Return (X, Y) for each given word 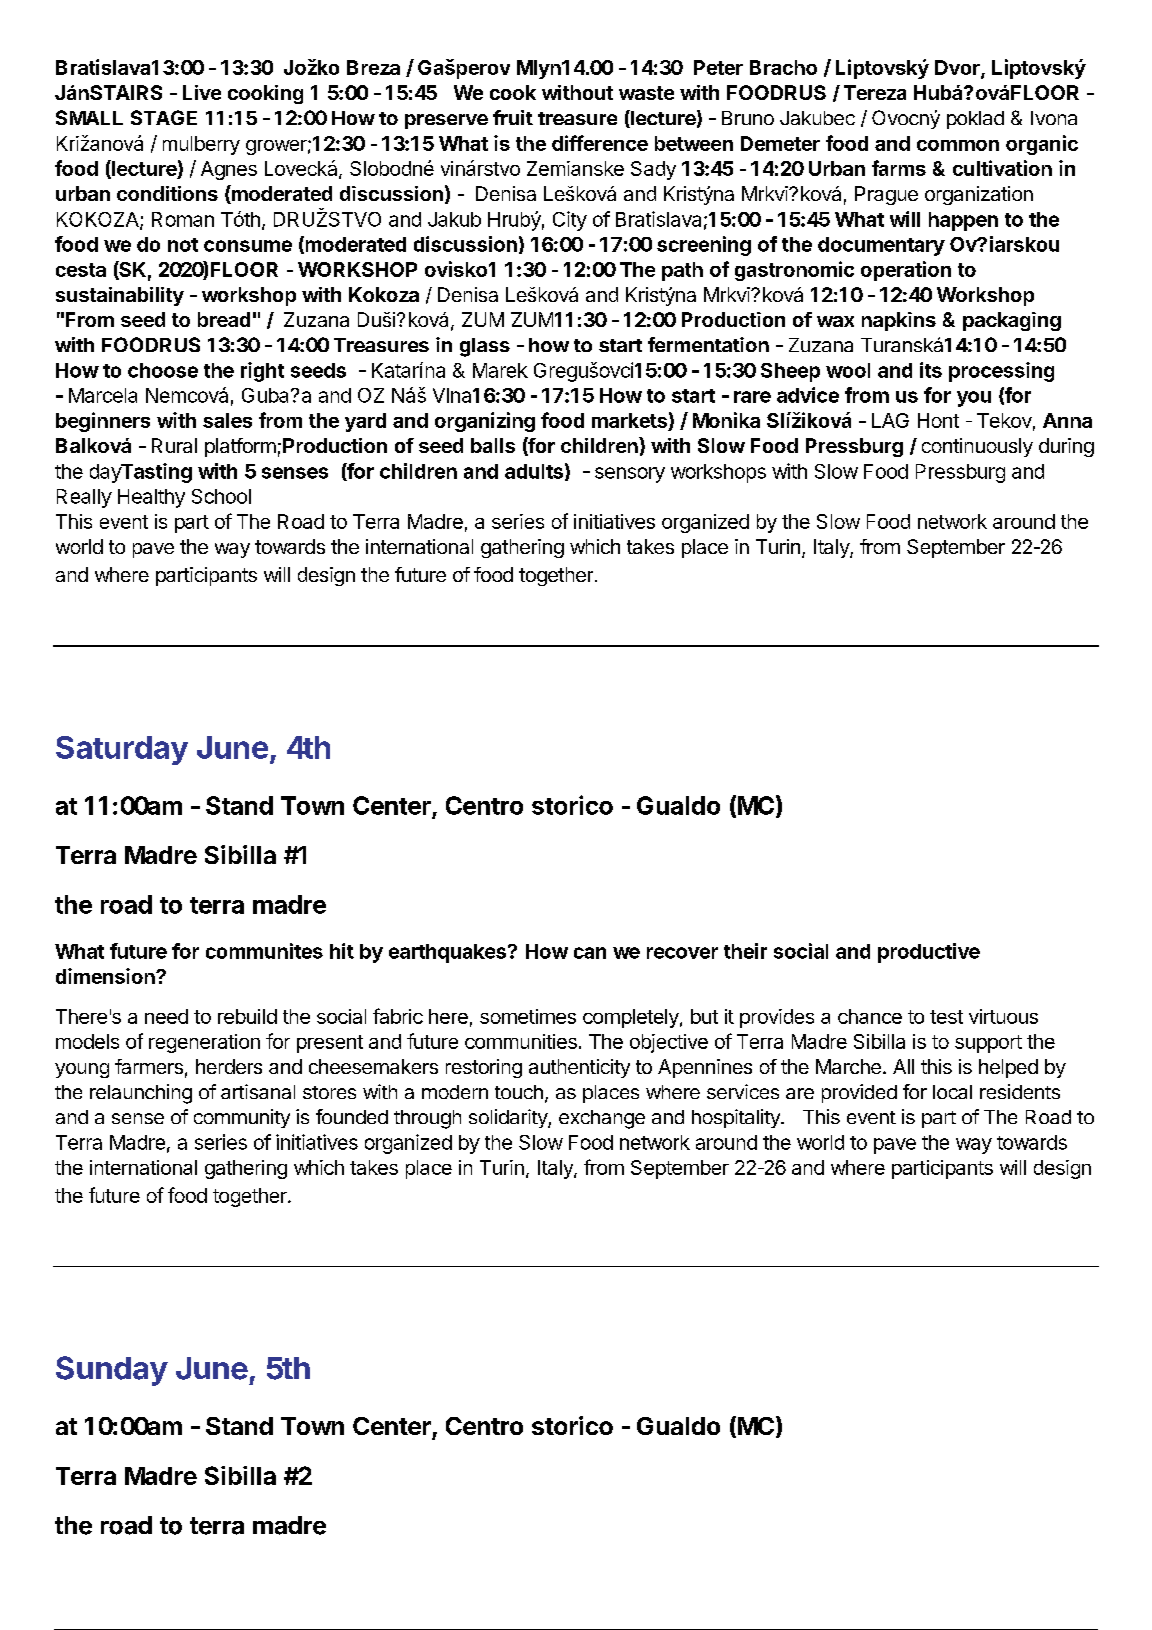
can (590, 953)
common (958, 145)
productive (929, 953)
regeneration (204, 1043)
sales (227, 420)
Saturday (122, 750)
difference (600, 143)
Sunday (112, 1371)
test (946, 1017)
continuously (977, 447)
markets (630, 422)
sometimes (528, 1016)
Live (202, 92)
